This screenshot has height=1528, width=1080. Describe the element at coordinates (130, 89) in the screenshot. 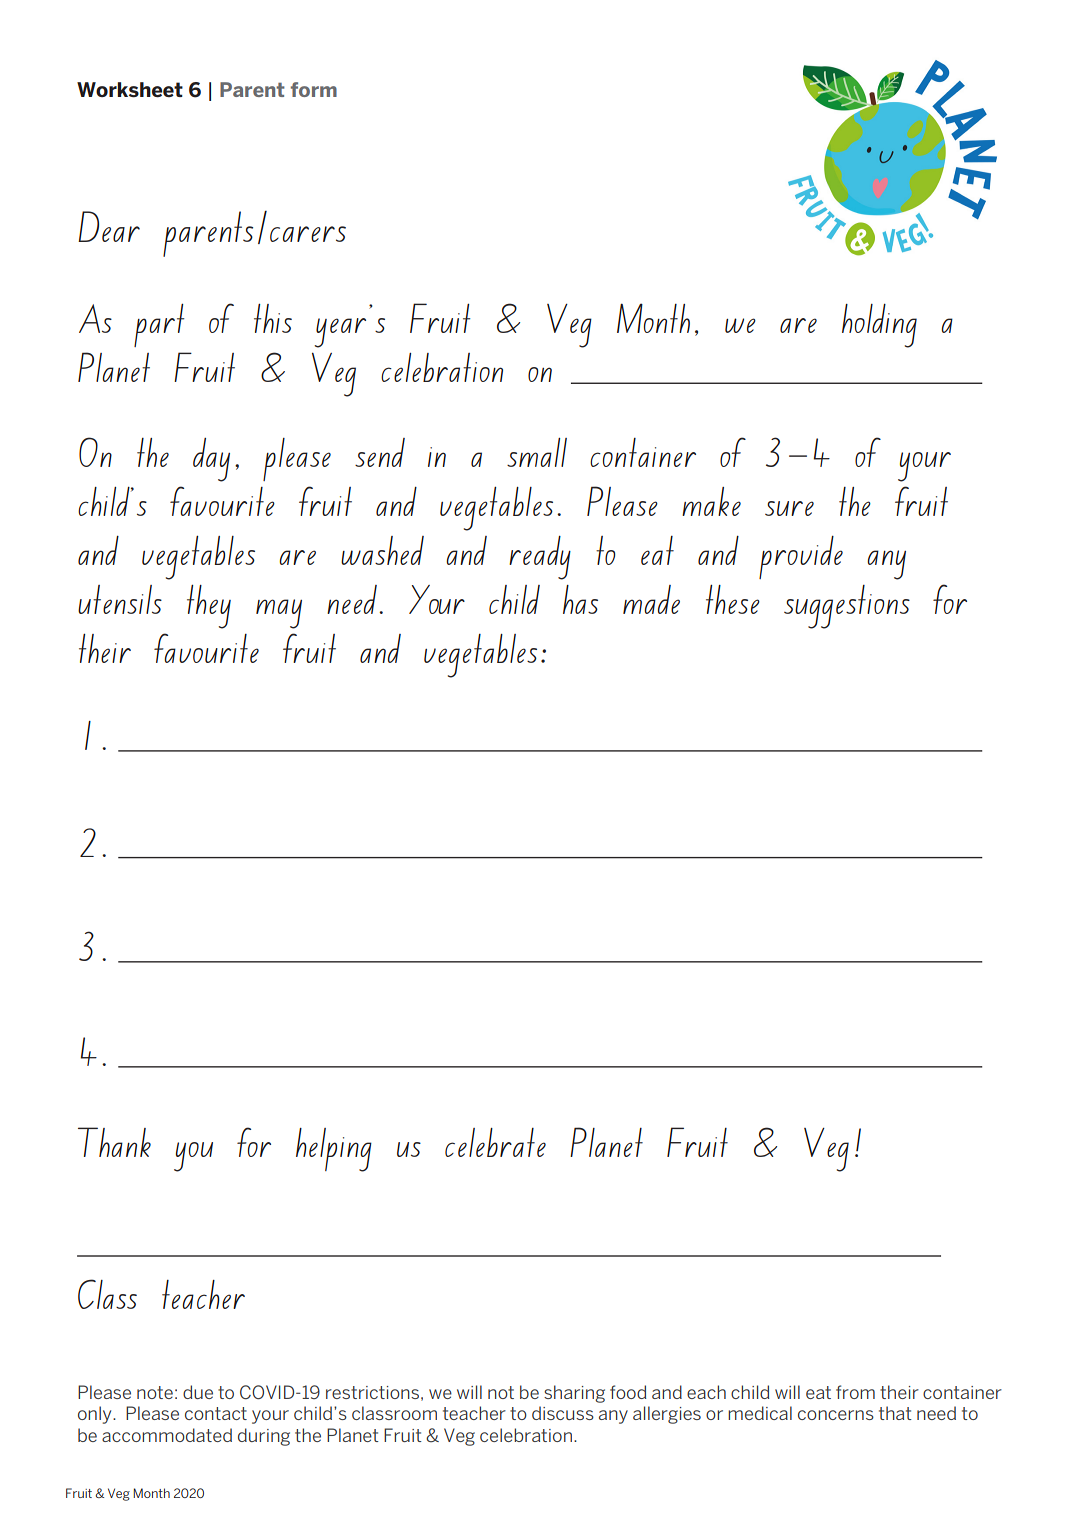

I see `Worksheet` at that location.
